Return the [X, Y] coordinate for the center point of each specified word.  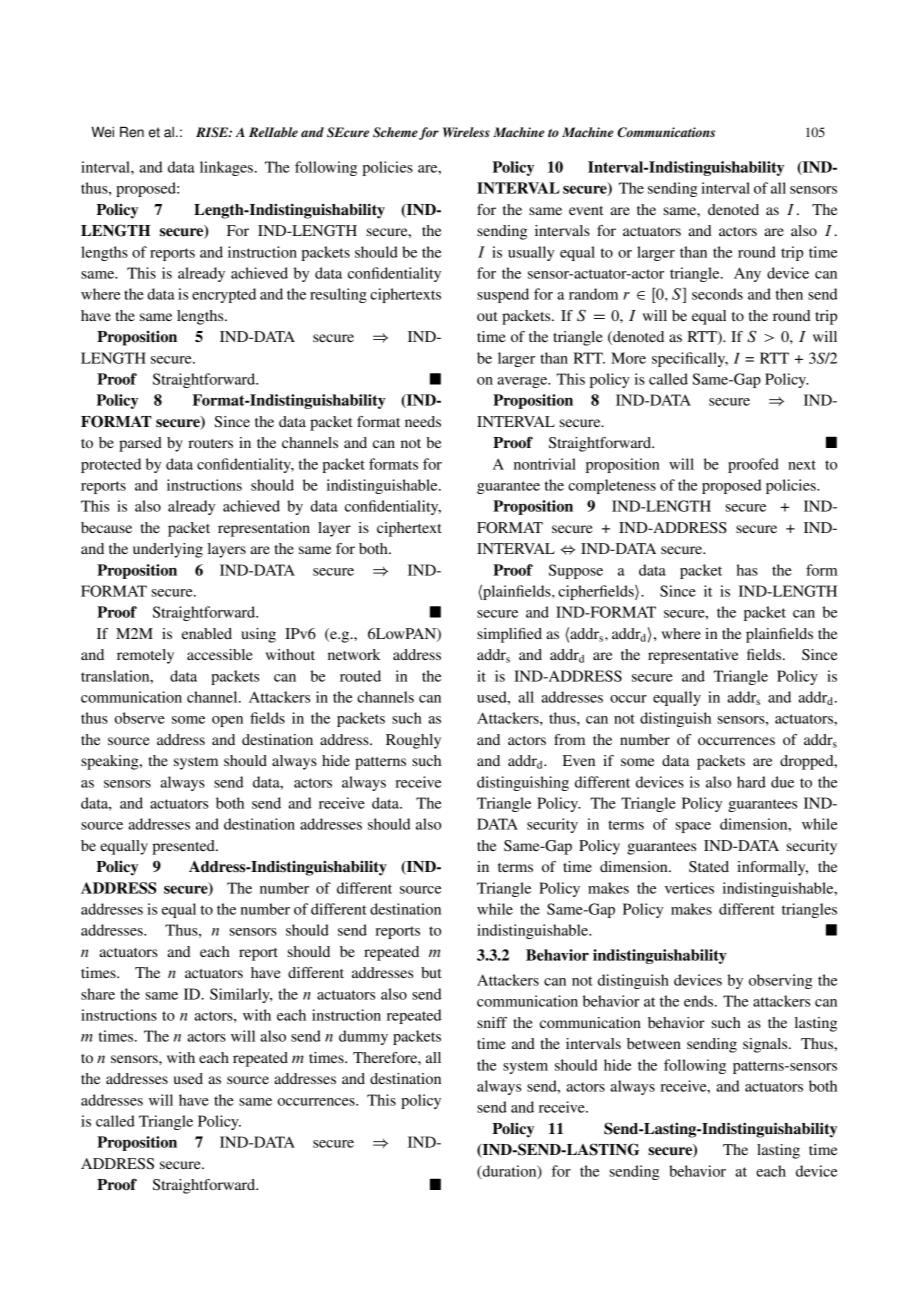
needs [423, 421]
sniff [492, 1022]
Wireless [466, 132]
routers [210, 443]
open [227, 721]
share [98, 994]
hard [751, 782]
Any [747, 274]
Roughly [413, 741]
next [802, 465]
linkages [226, 168]
